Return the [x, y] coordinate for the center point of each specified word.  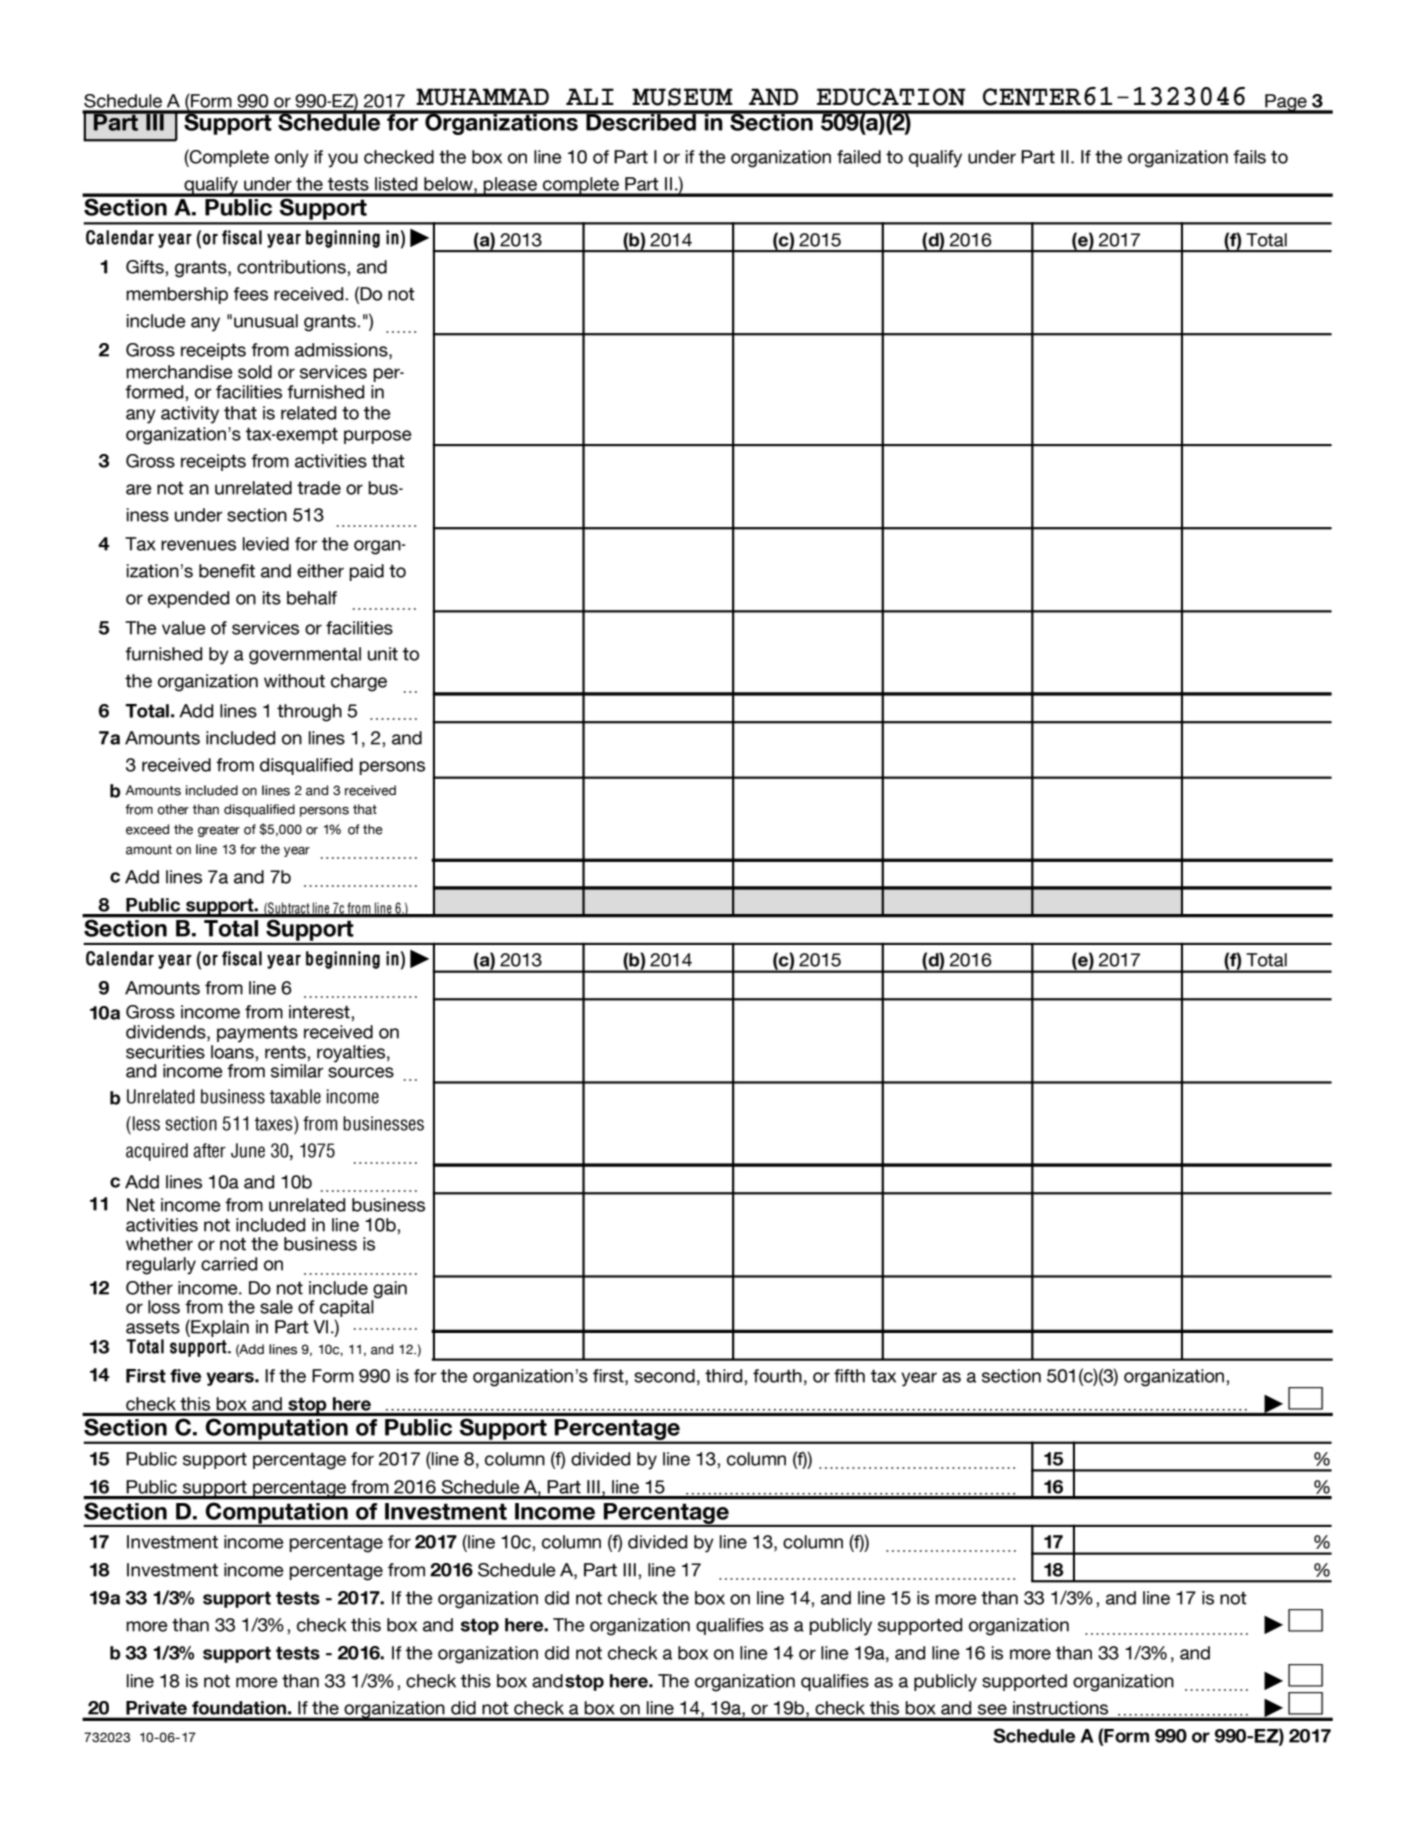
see [992, 1709]
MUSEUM [682, 97]
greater [219, 831]
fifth [849, 1376]
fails [1249, 157]
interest [320, 1012]
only [292, 159]
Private [156, 1708]
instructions [1060, 1708]
